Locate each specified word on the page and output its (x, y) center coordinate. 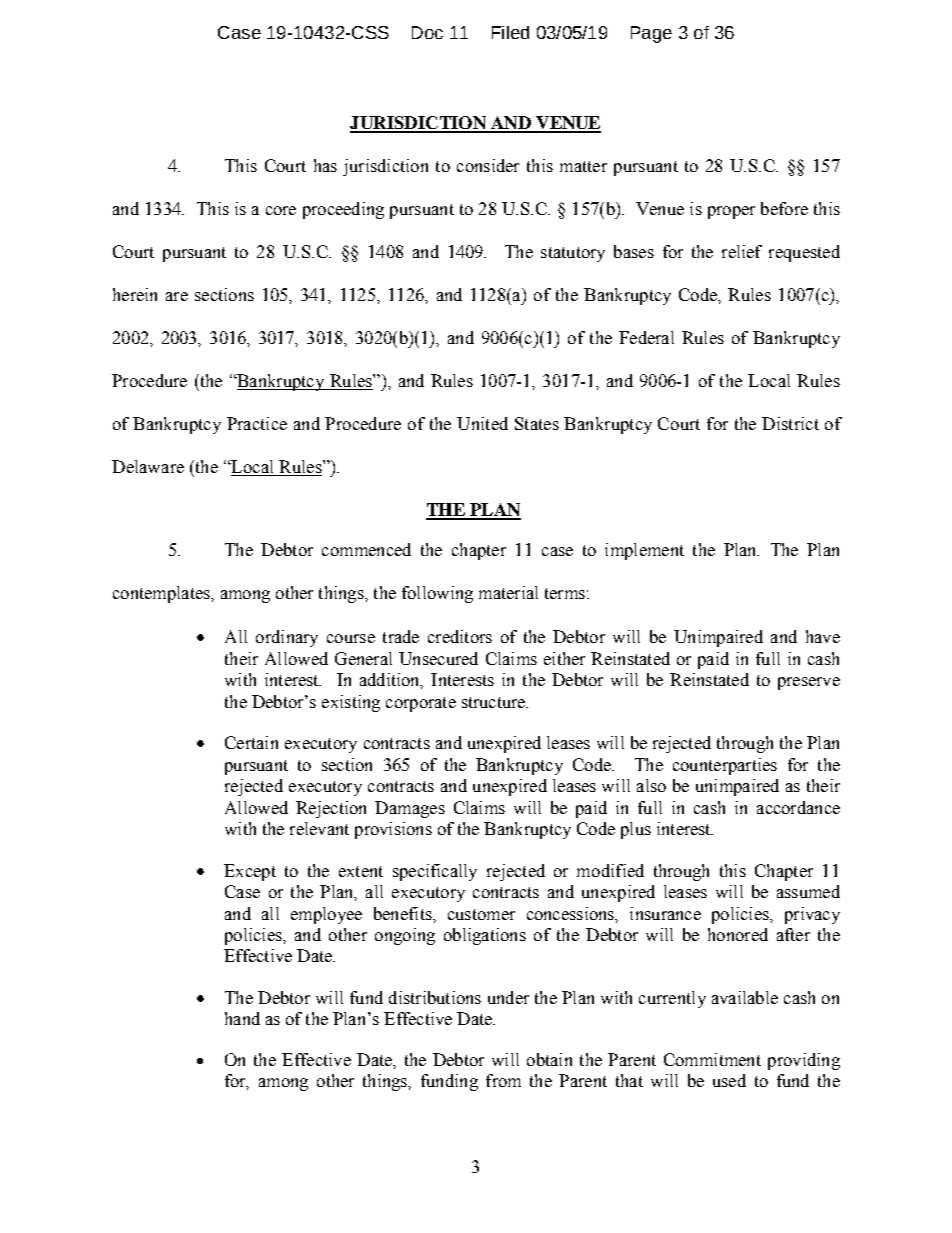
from (503, 1080)
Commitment (712, 1059)
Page (651, 34)
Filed (510, 32)
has (325, 165)
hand (242, 1018)
